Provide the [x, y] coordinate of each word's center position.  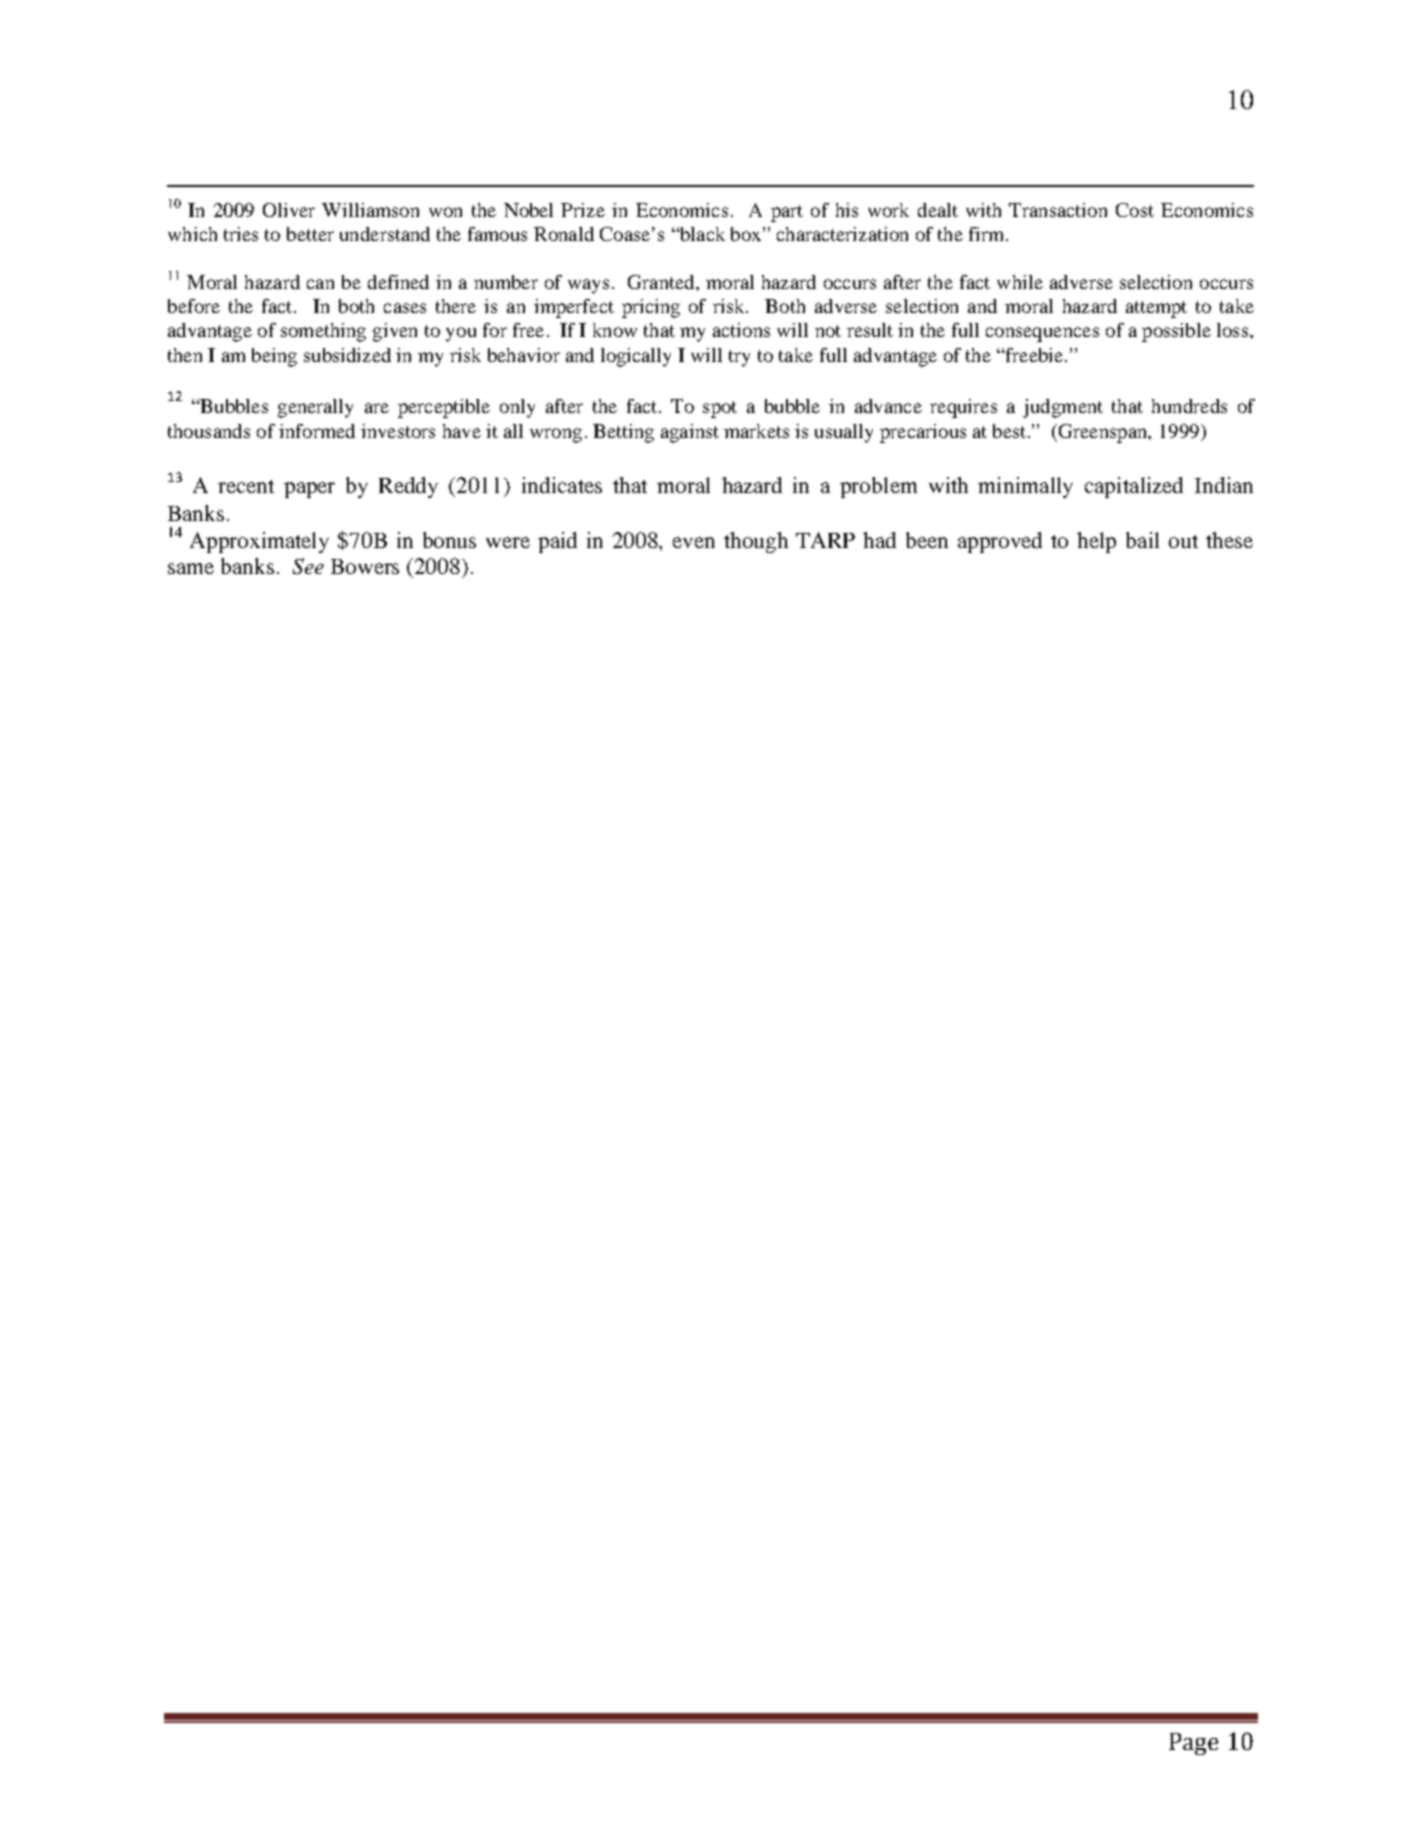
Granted [662, 282]
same [191, 568]
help [1096, 542]
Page [1193, 1744]
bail [1142, 540]
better [310, 234]
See [308, 566]
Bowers [365, 566]
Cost [1135, 210]
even [694, 542]
